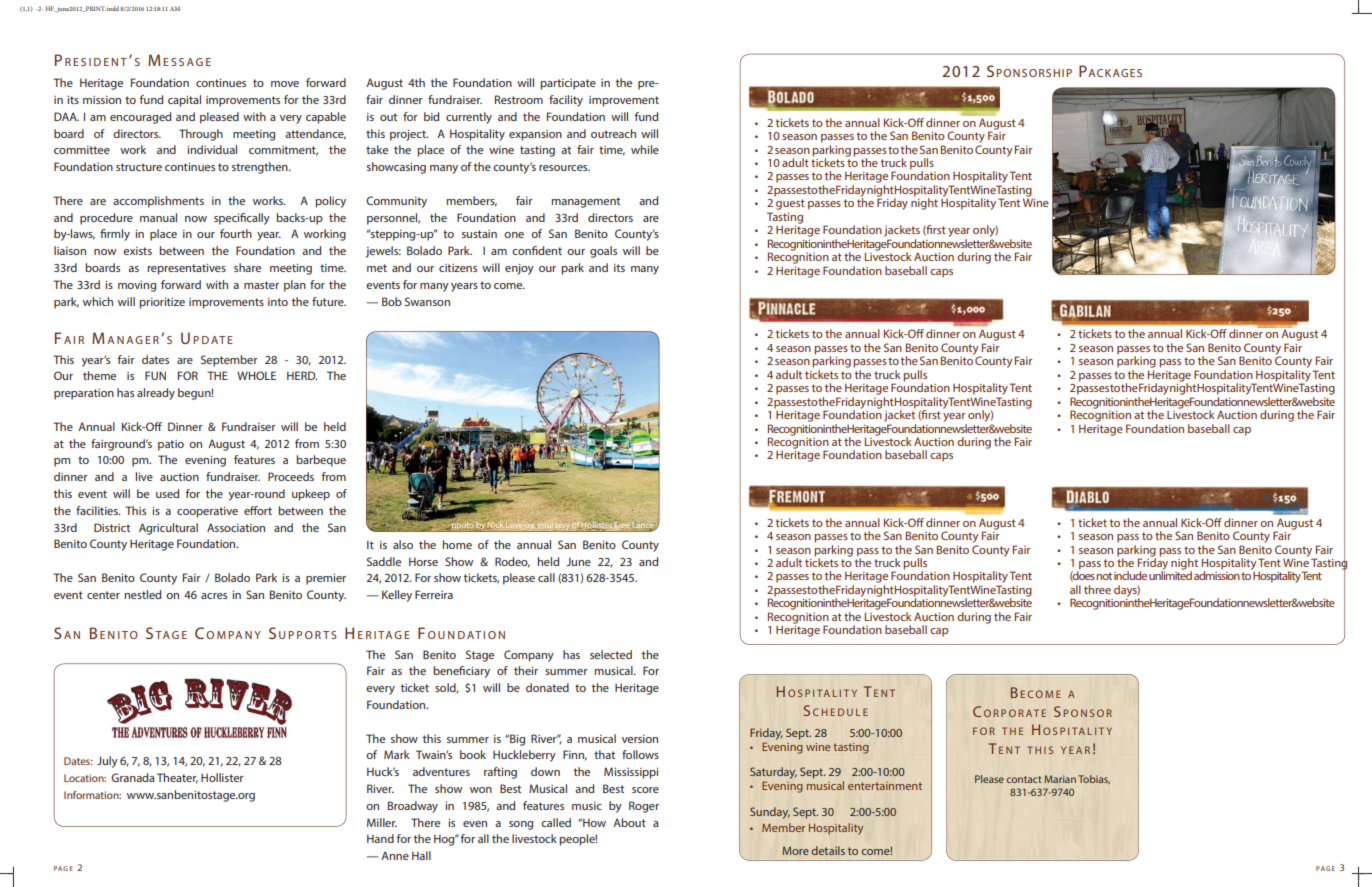 The height and width of the document is (887, 1372). What do you see at coordinates (184, 101) in the document?
I see `capital` at bounding box center [184, 101].
